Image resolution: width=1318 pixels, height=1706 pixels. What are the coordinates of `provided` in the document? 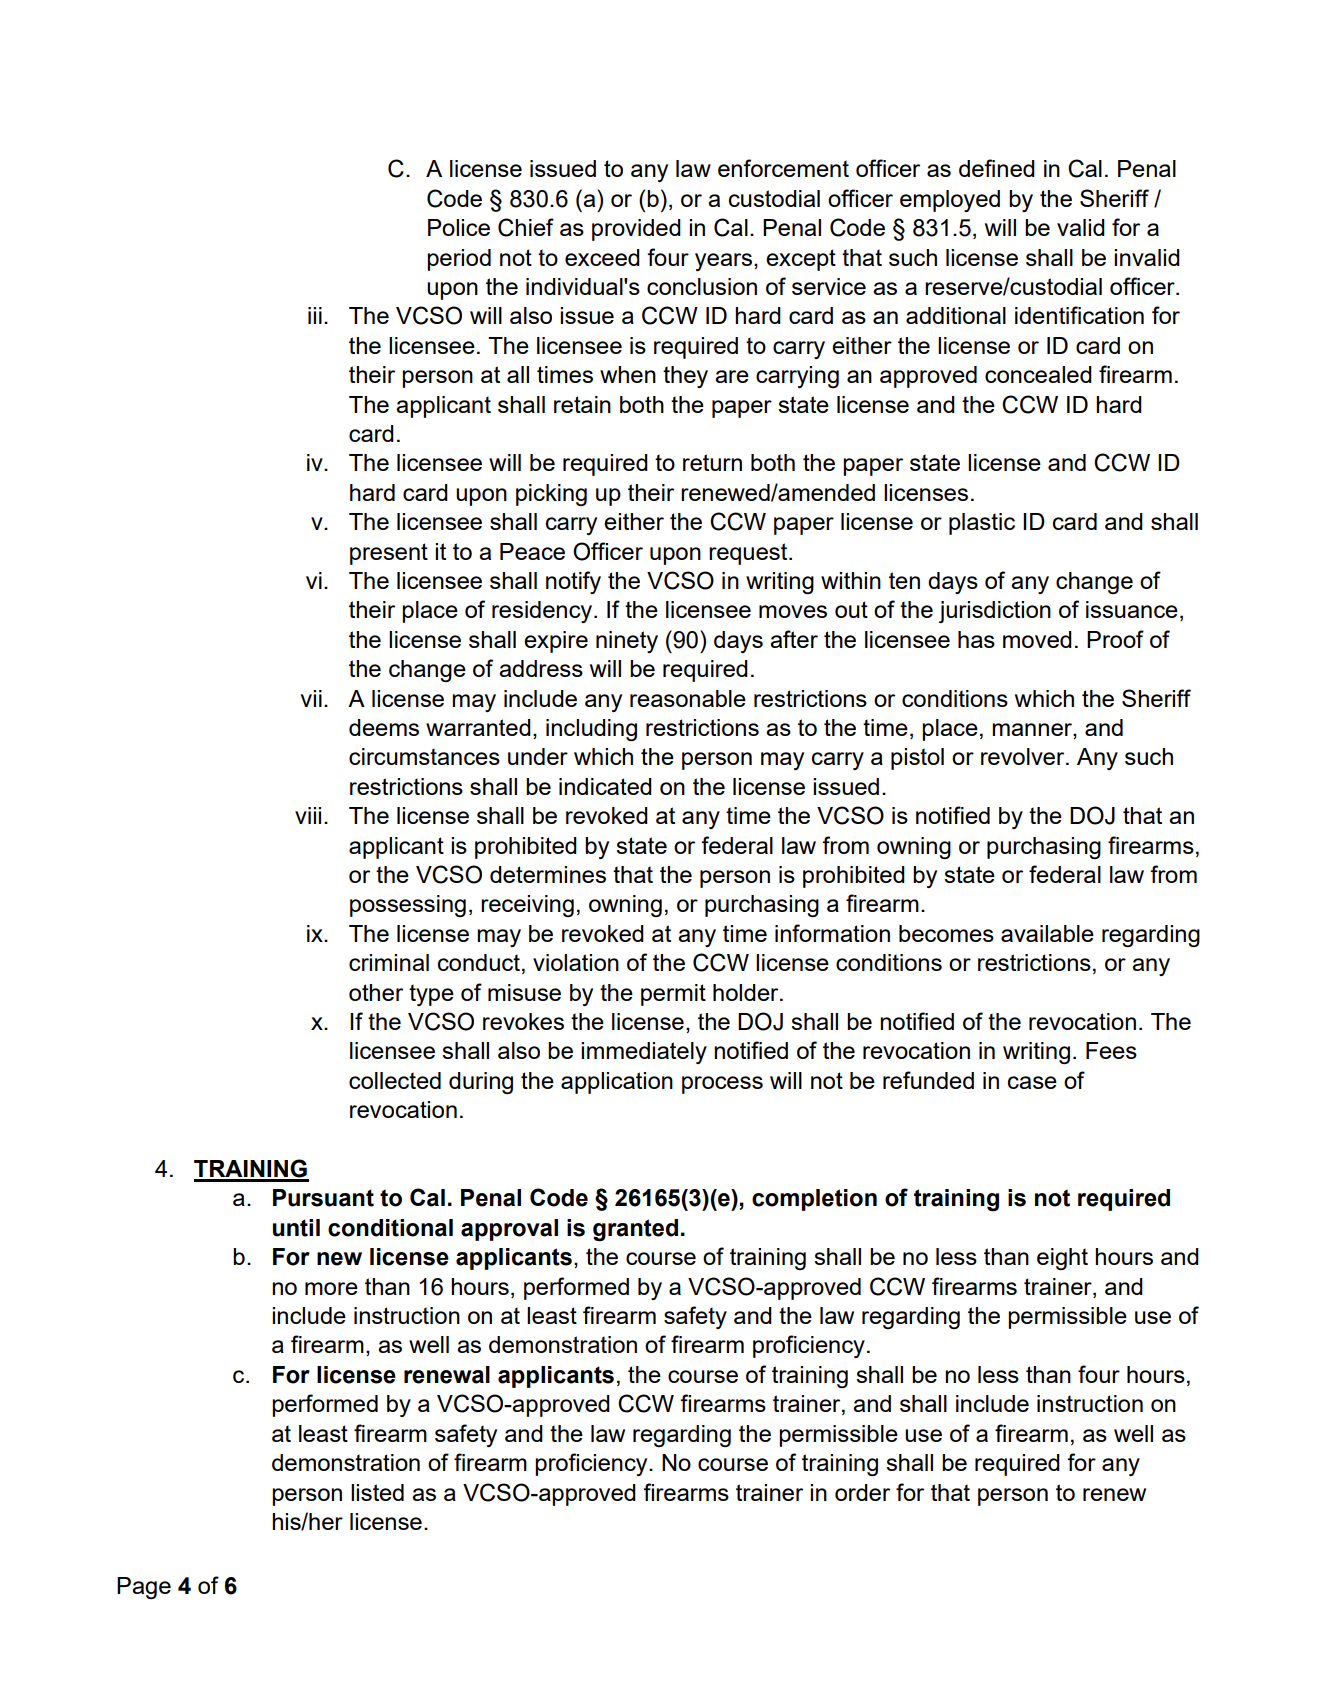 It's located at (636, 230).
